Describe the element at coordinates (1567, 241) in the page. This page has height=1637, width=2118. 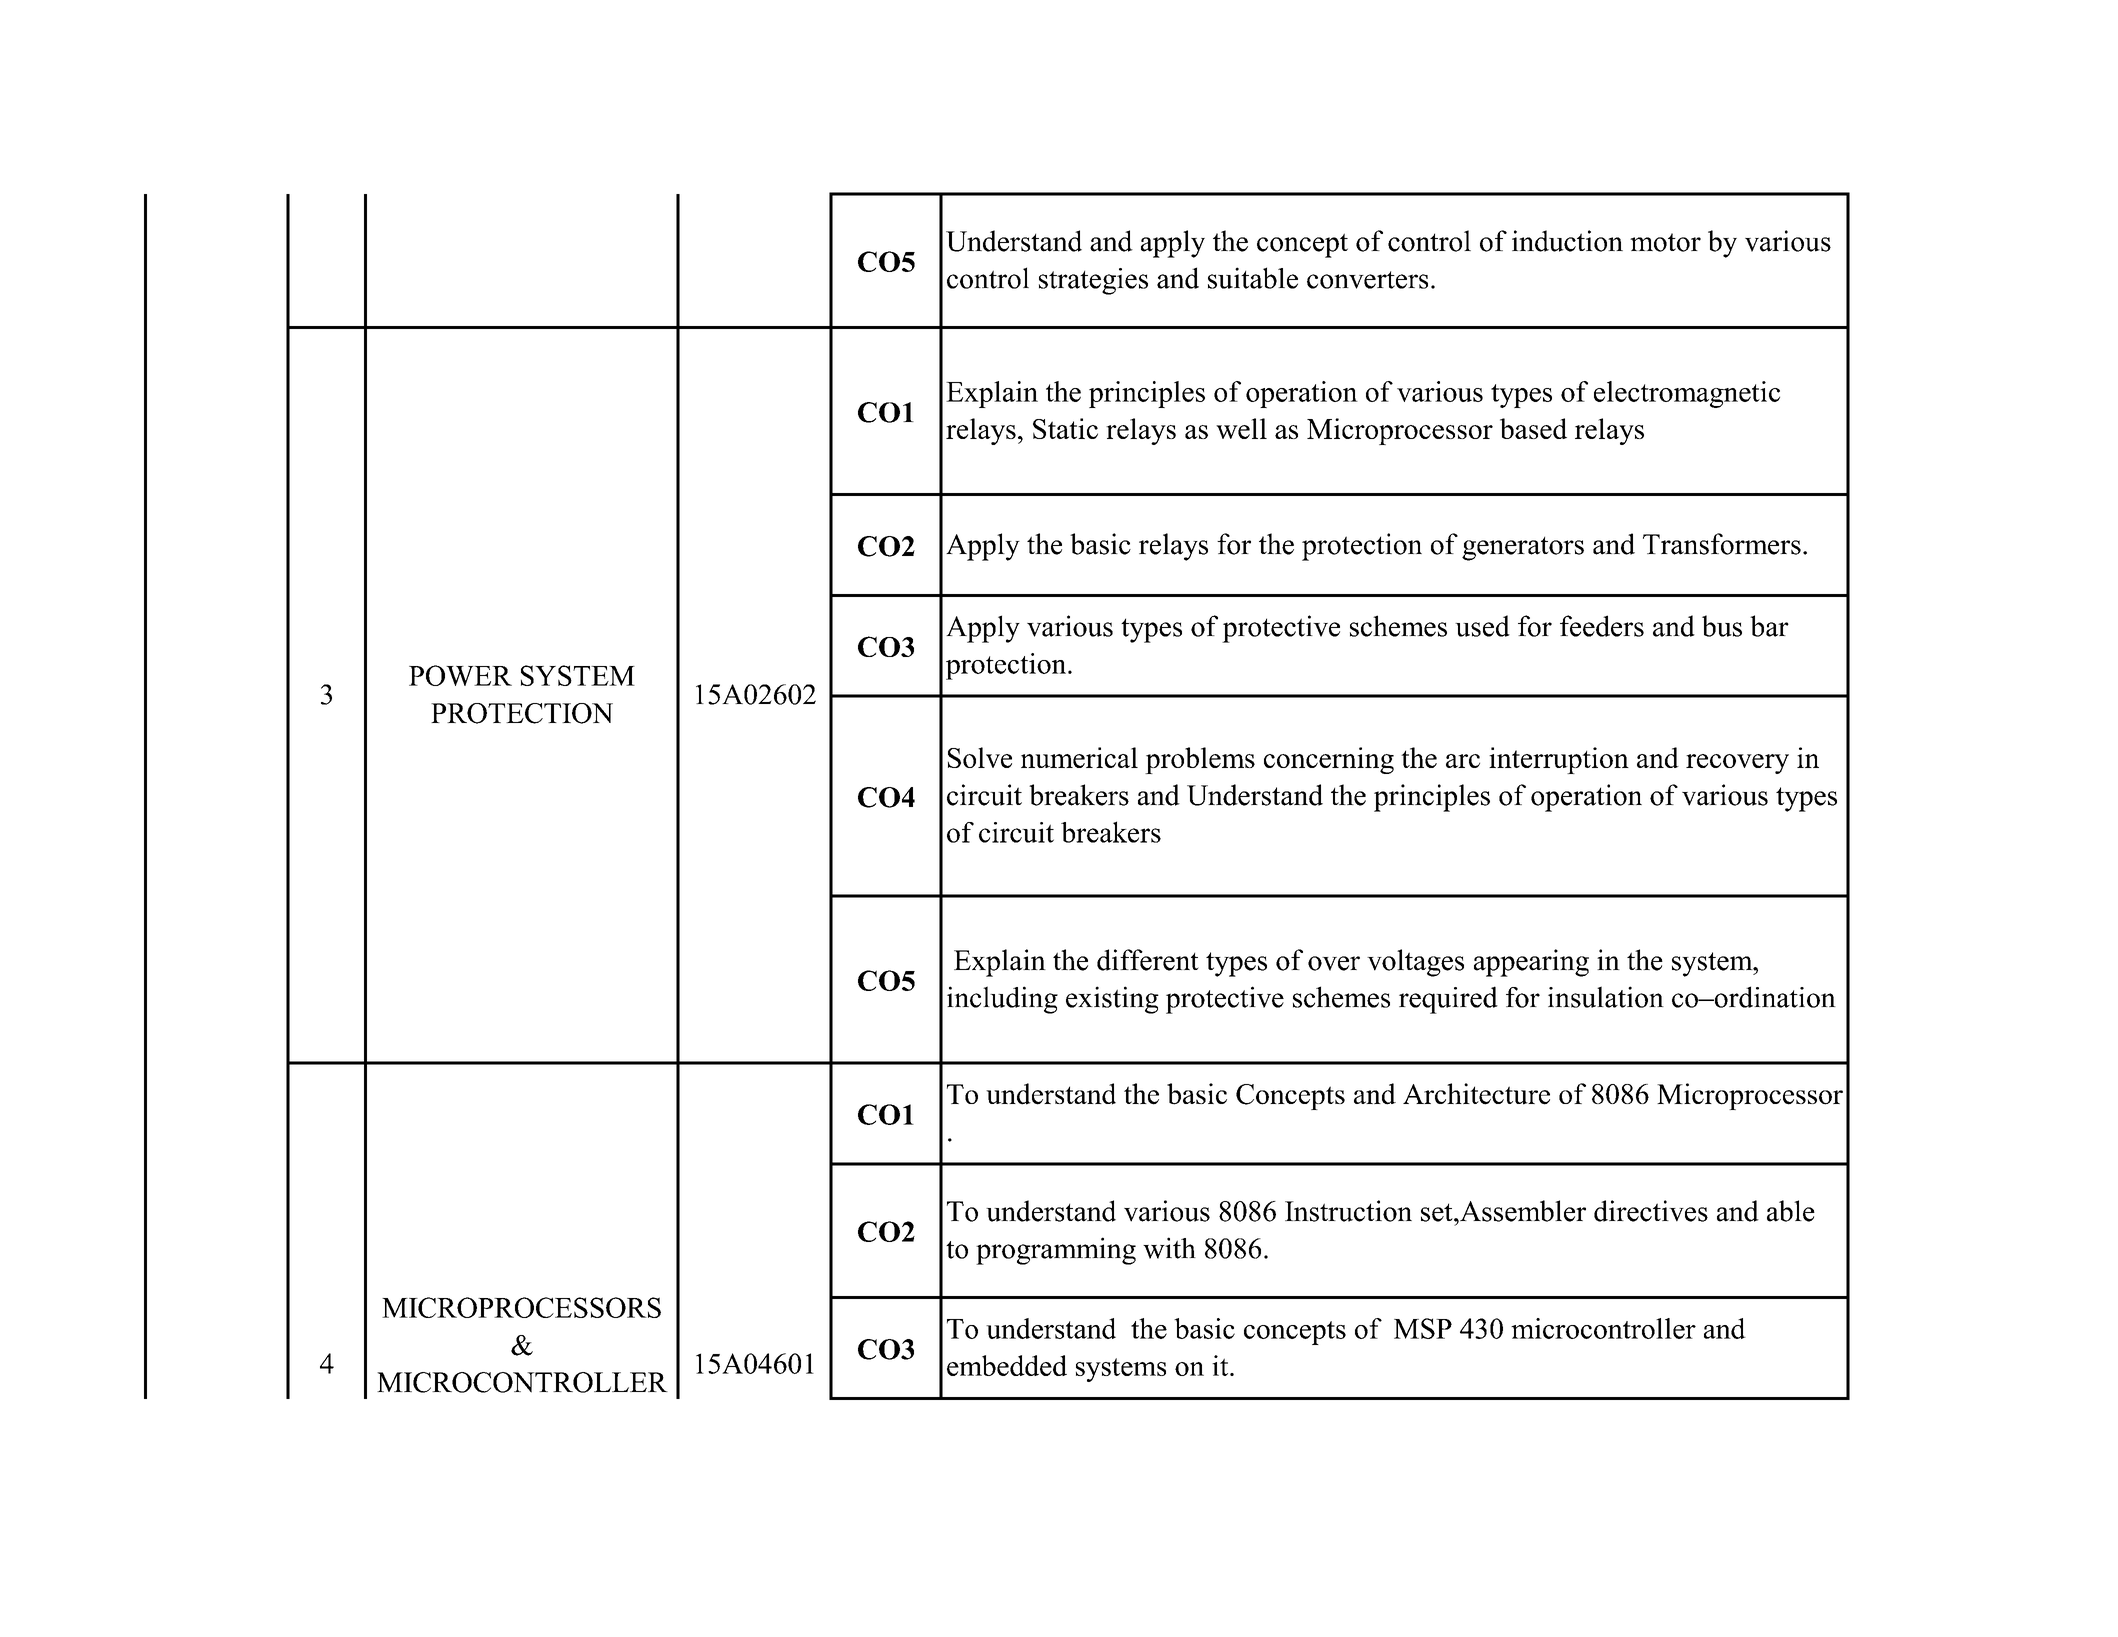
I see `induction` at that location.
